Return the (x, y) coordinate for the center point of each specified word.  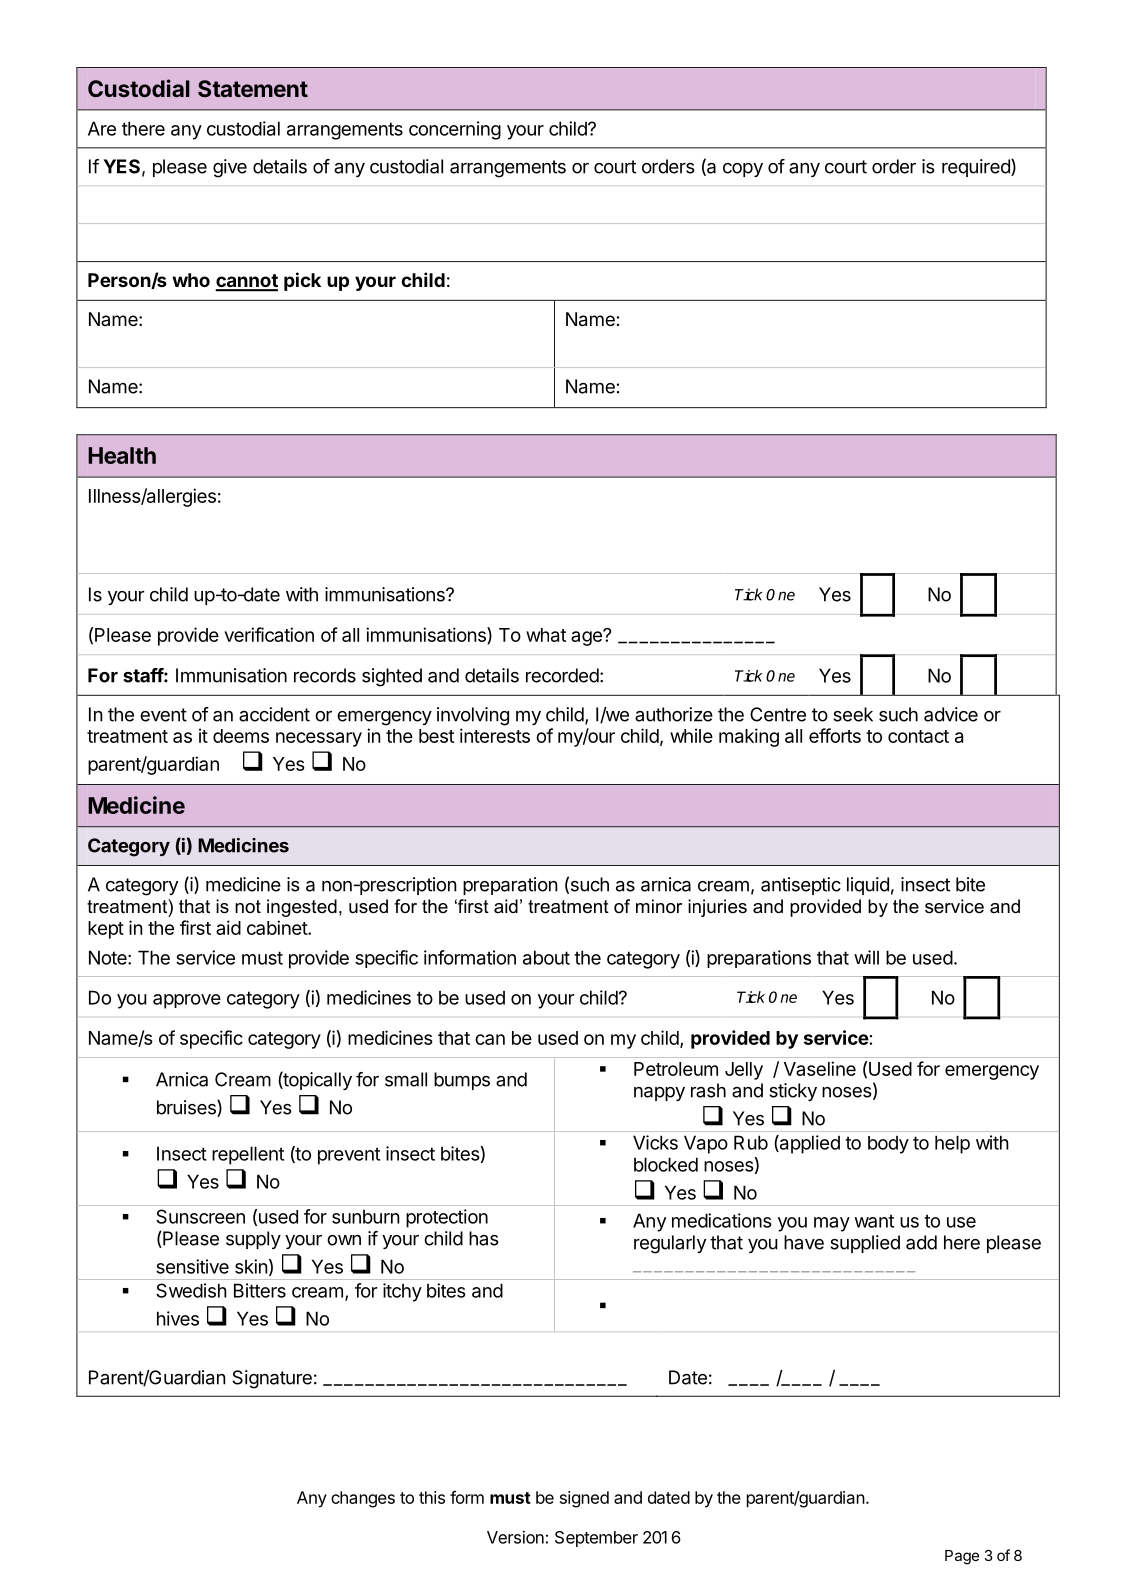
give (230, 168)
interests (495, 735)
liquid (868, 886)
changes (363, 1499)
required (977, 168)
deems (241, 736)
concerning (455, 130)
